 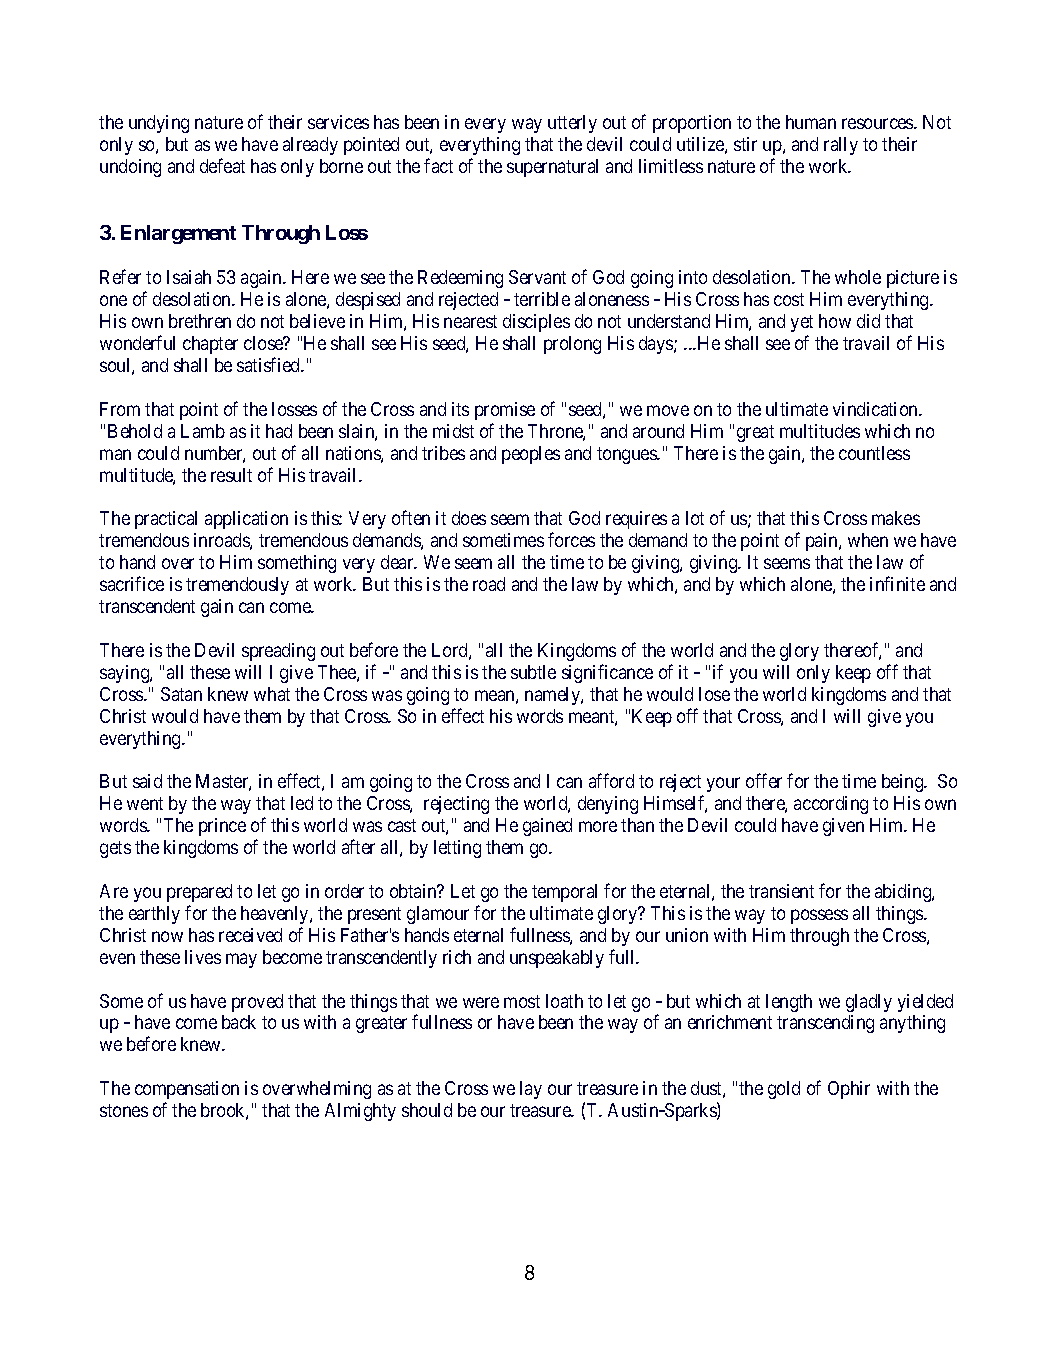 I want to click on chapter, so click(x=210, y=345).
